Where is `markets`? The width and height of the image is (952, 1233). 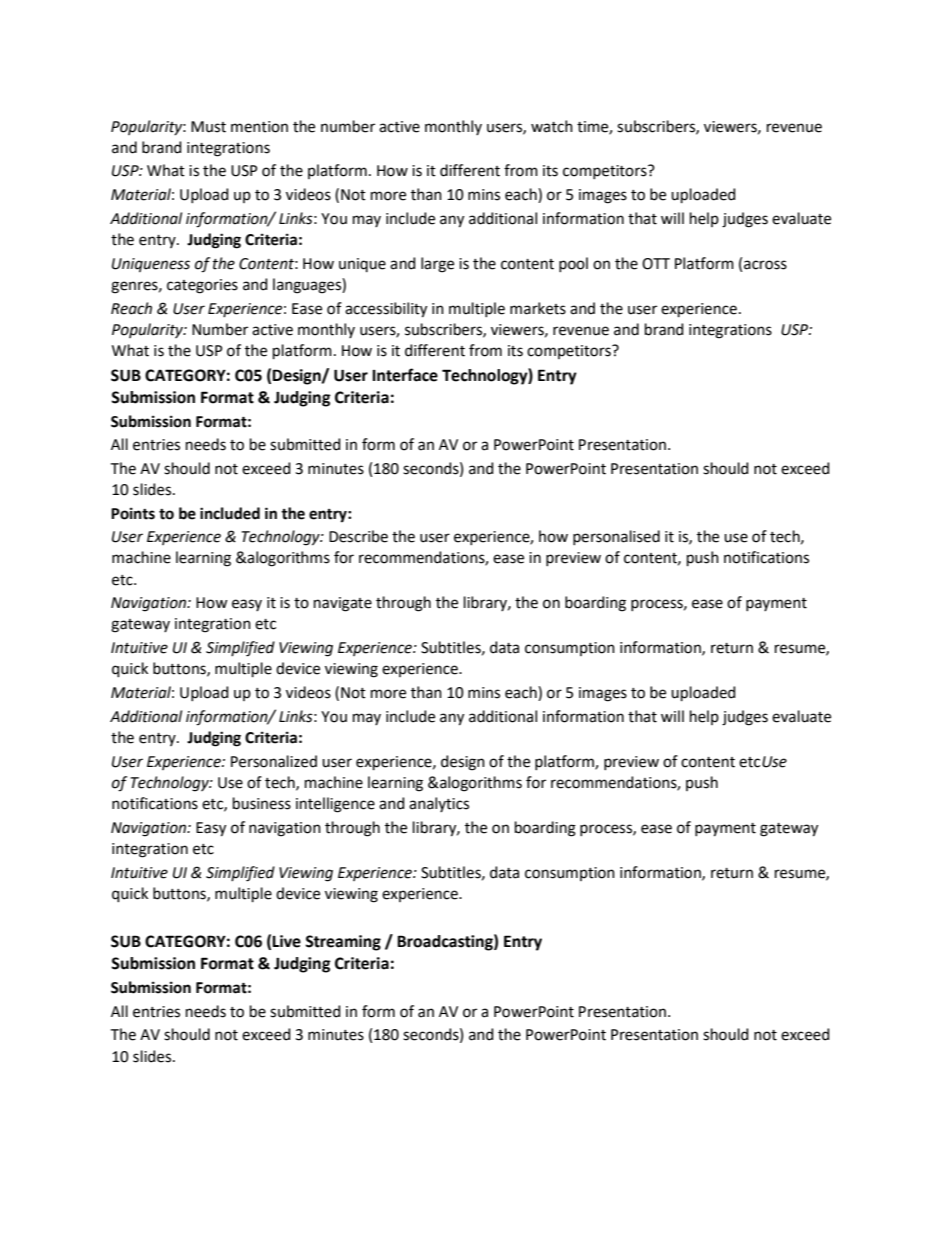 markets is located at coordinates (538, 308).
